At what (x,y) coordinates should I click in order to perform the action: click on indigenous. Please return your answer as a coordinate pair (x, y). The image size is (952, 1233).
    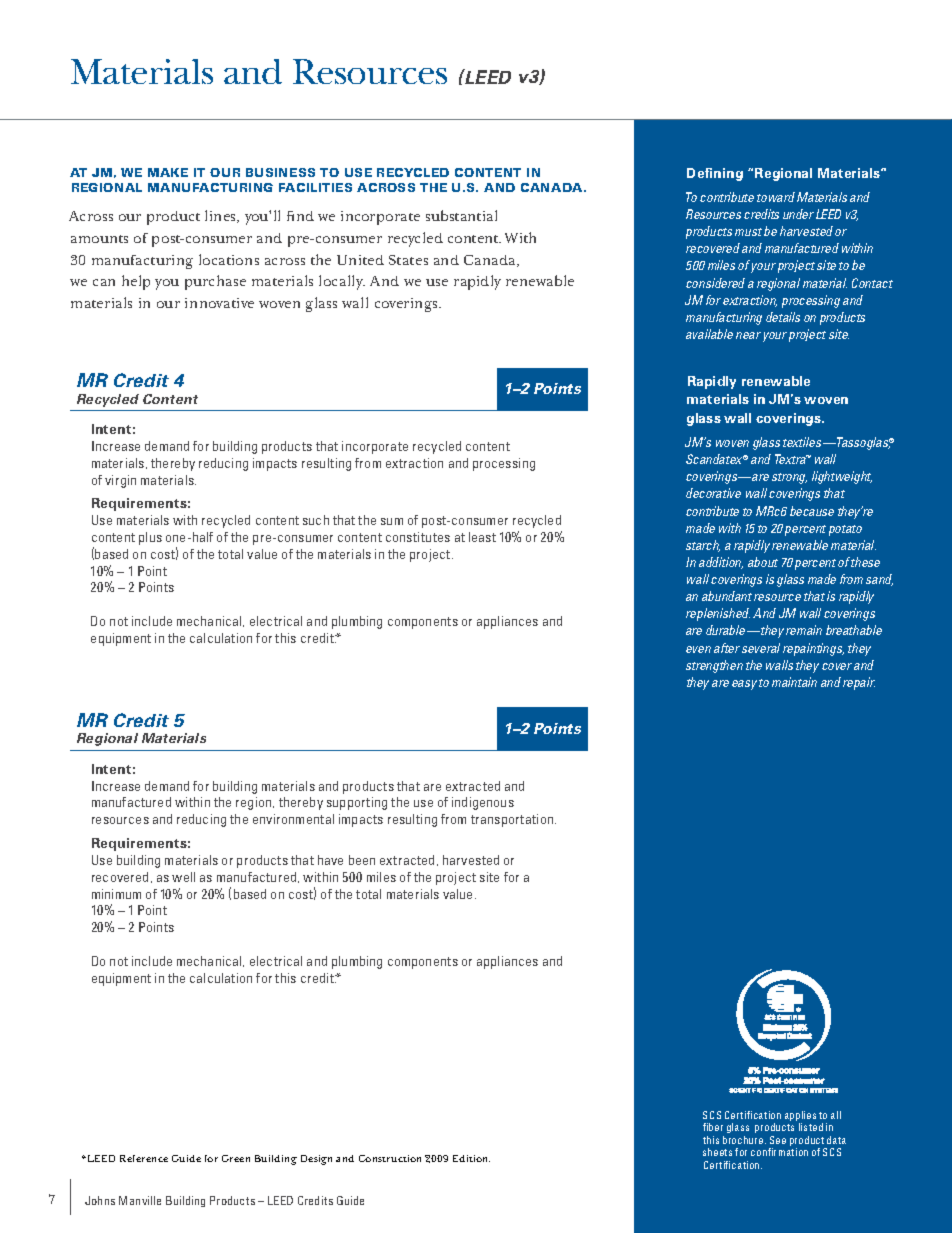
    Looking at the image, I should click on (483, 803).
